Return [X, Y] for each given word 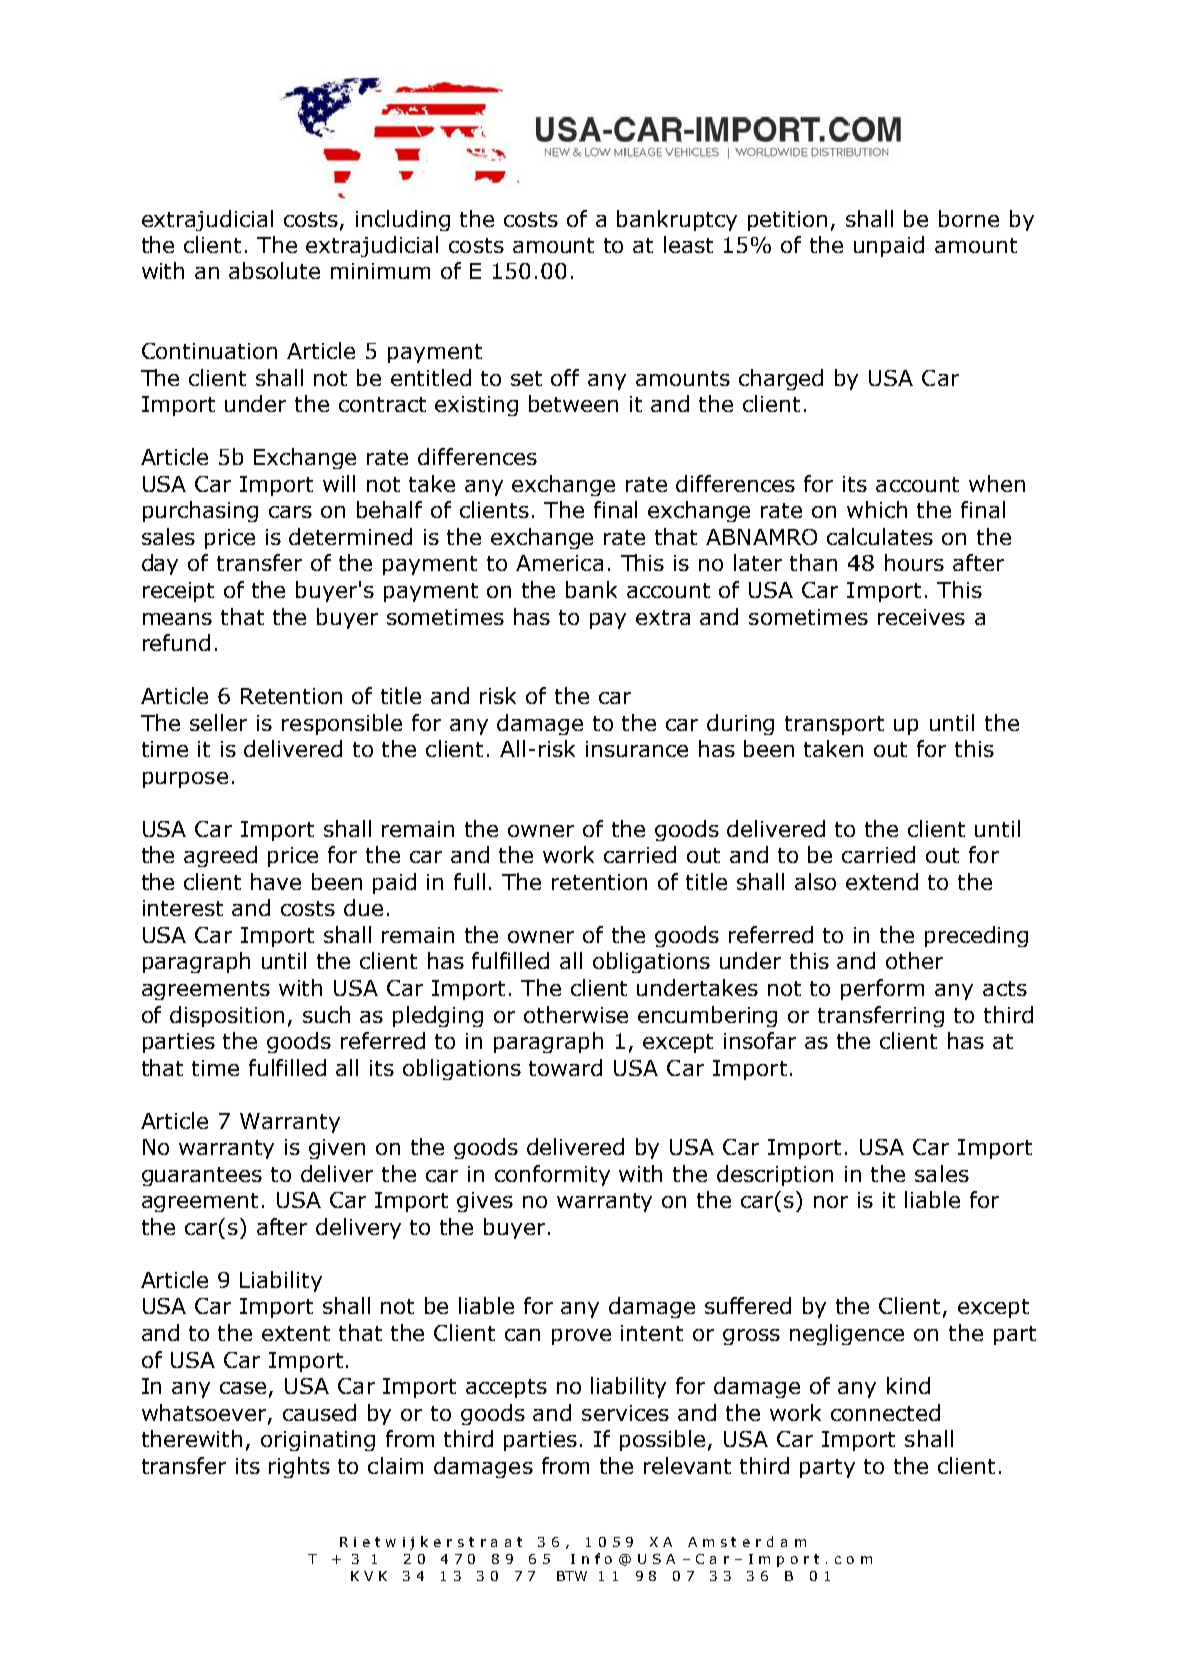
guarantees [202, 1176]
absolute [274, 270]
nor [831, 1202]
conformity [552, 1175]
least [688, 244]
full [469, 881]
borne [969, 218]
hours [914, 562]
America [559, 563]
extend [882, 881]
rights [299, 1467]
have [276, 881]
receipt [178, 592]
